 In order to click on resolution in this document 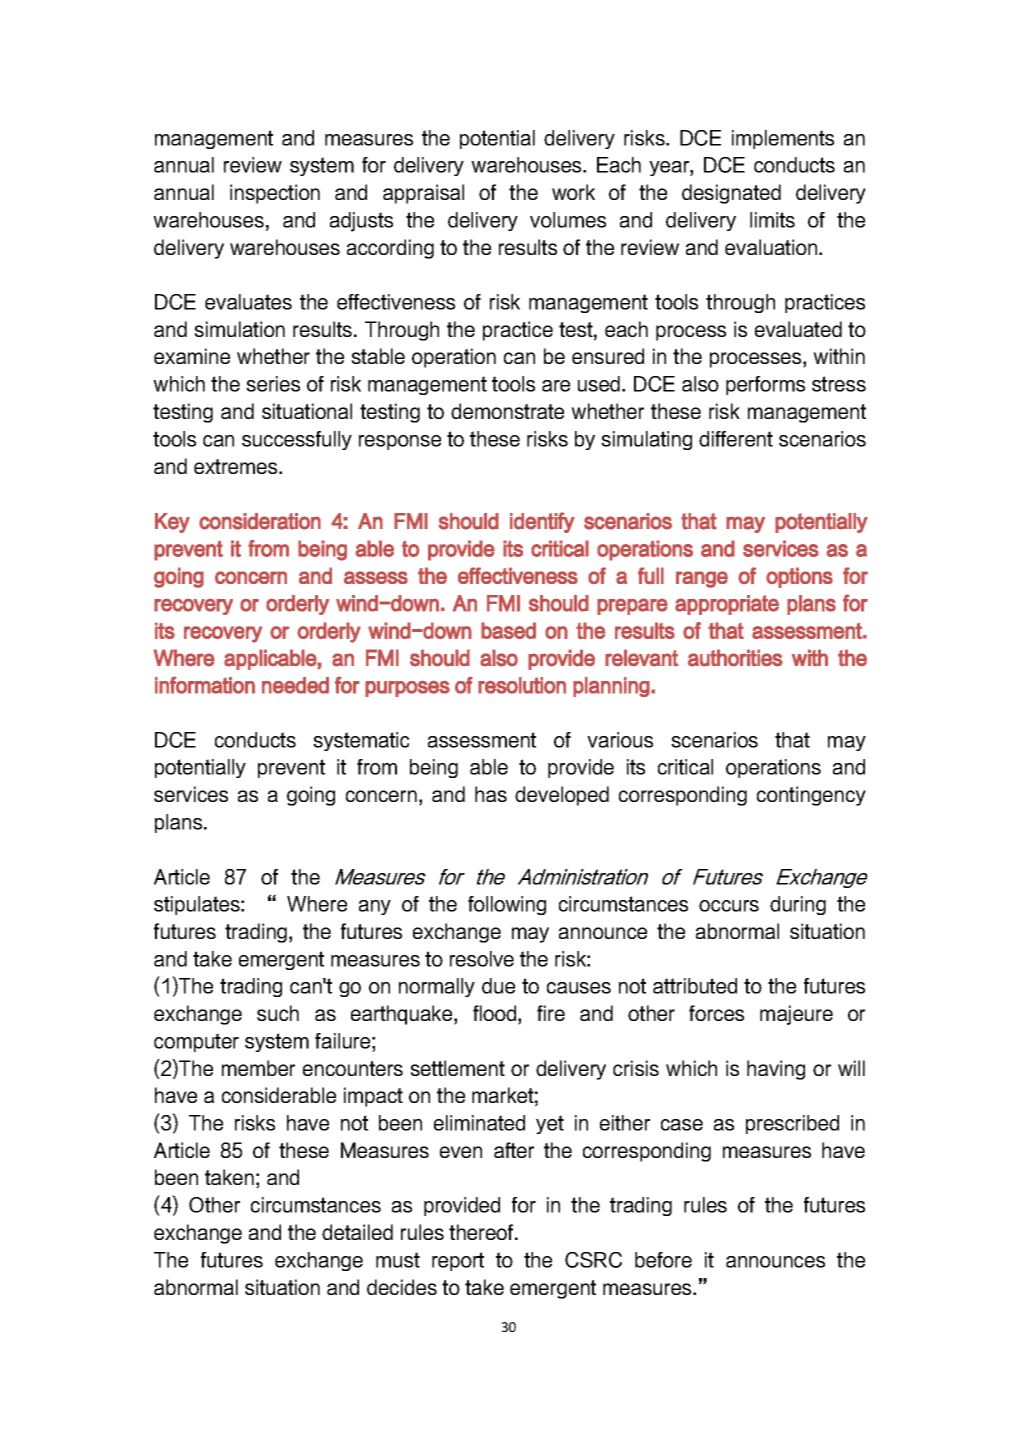, I will do `click(522, 685)`.
